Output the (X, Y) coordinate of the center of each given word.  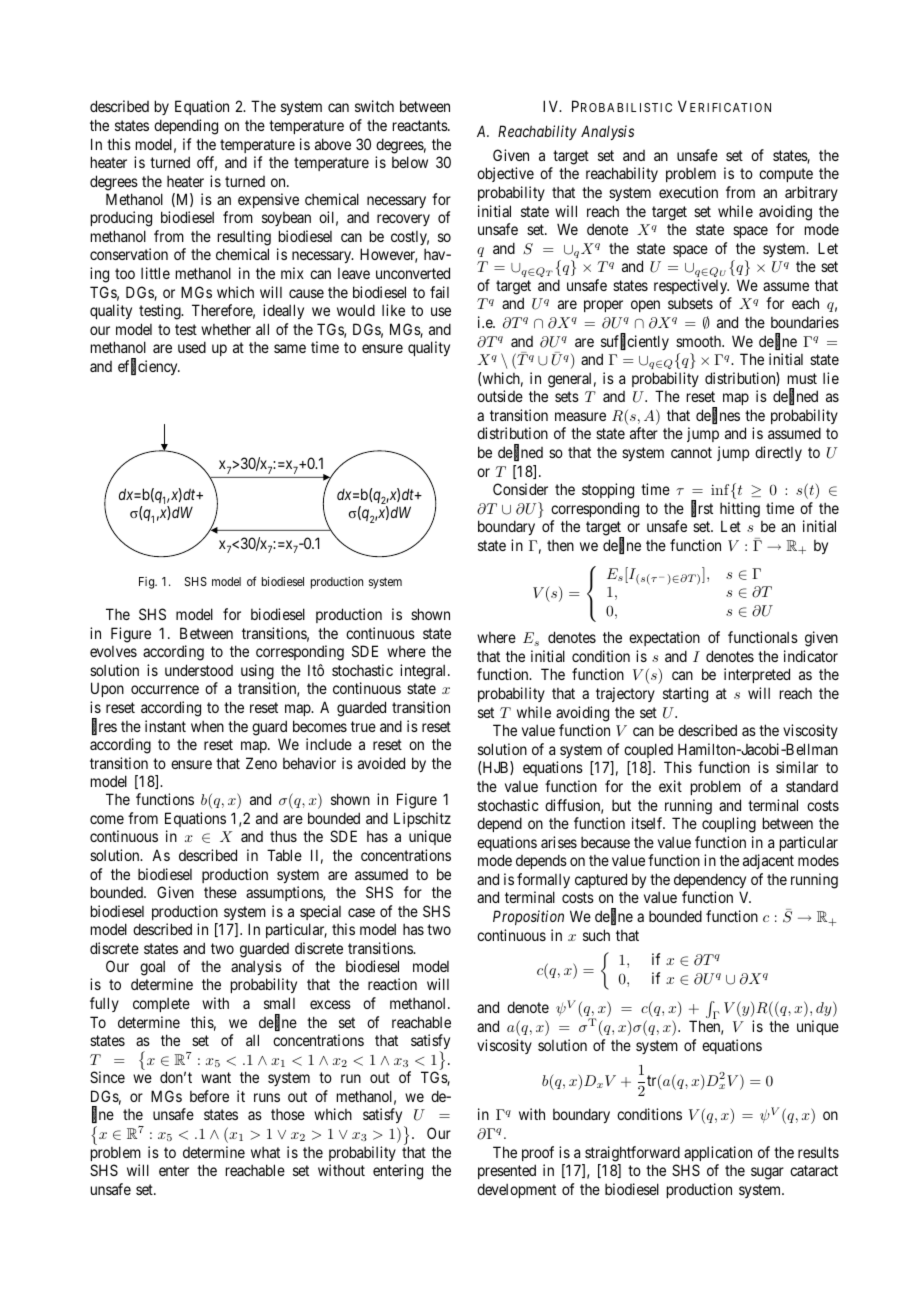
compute (786, 175)
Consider (520, 489)
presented (507, 1171)
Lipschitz (422, 819)
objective (505, 174)
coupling (729, 825)
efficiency (149, 367)
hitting (740, 510)
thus (283, 836)
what (265, 1152)
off (207, 163)
